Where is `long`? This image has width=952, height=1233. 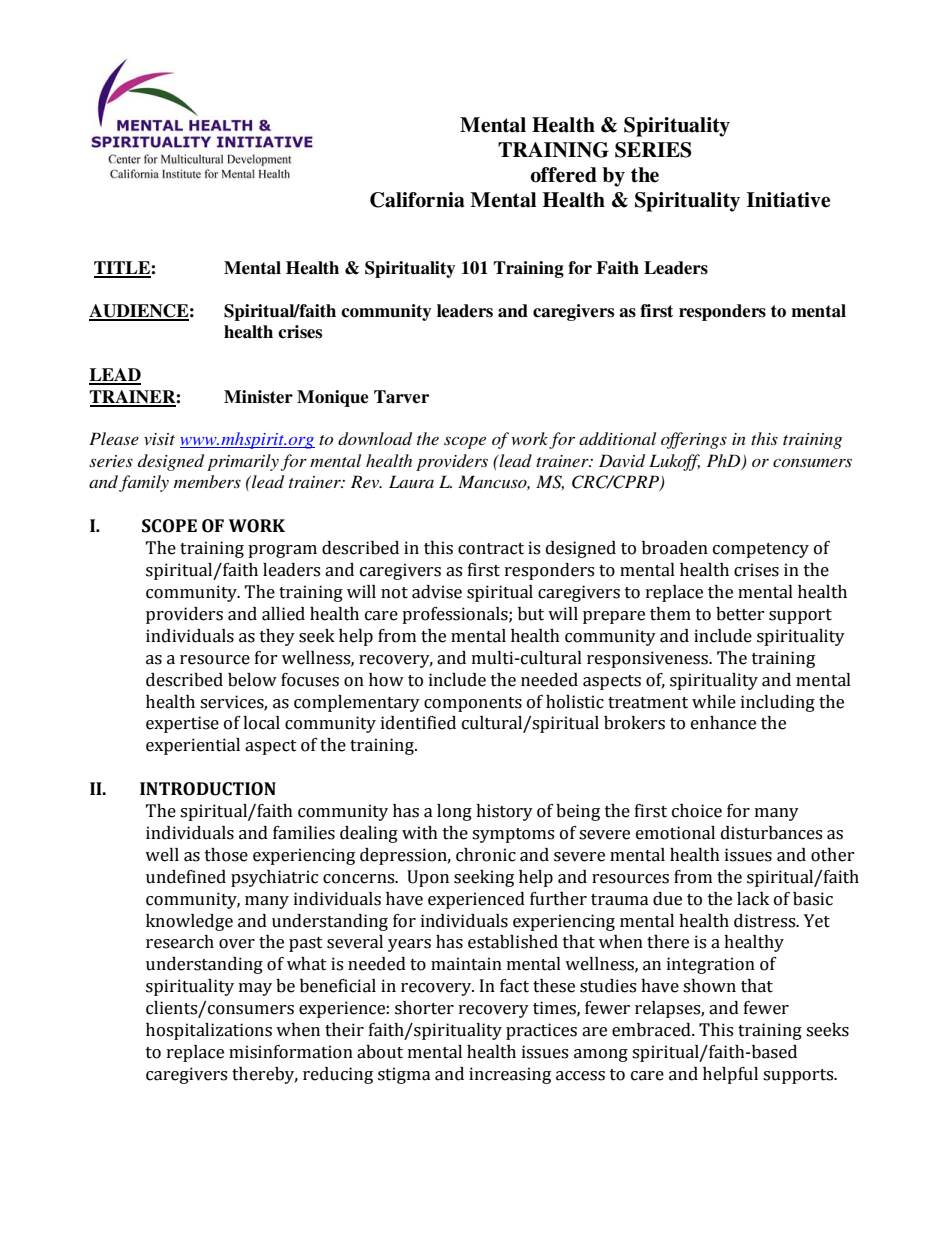 long is located at coordinates (454, 812).
